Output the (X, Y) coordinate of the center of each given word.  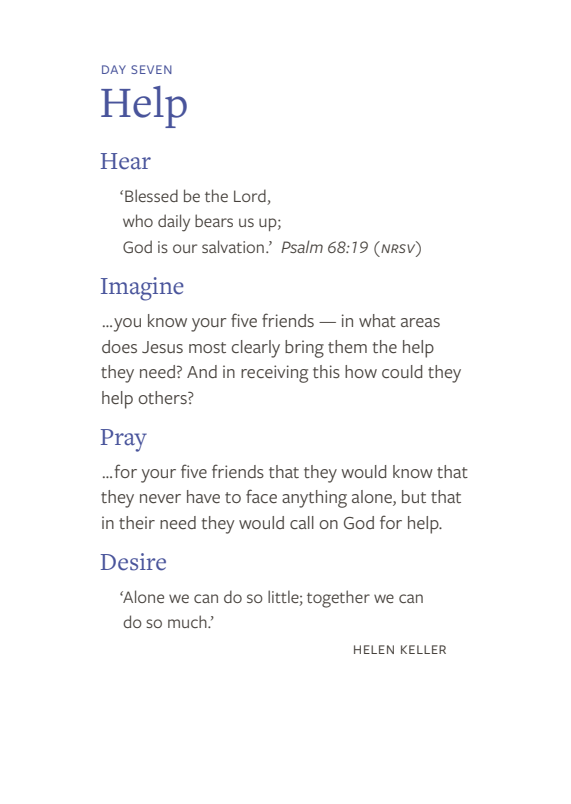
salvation (233, 246)
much (188, 621)
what (377, 320)
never (160, 498)
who (138, 220)
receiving (274, 374)
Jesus (162, 347)
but (414, 496)
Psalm (302, 246)
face (261, 496)
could (402, 371)
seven (151, 69)
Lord (251, 197)
